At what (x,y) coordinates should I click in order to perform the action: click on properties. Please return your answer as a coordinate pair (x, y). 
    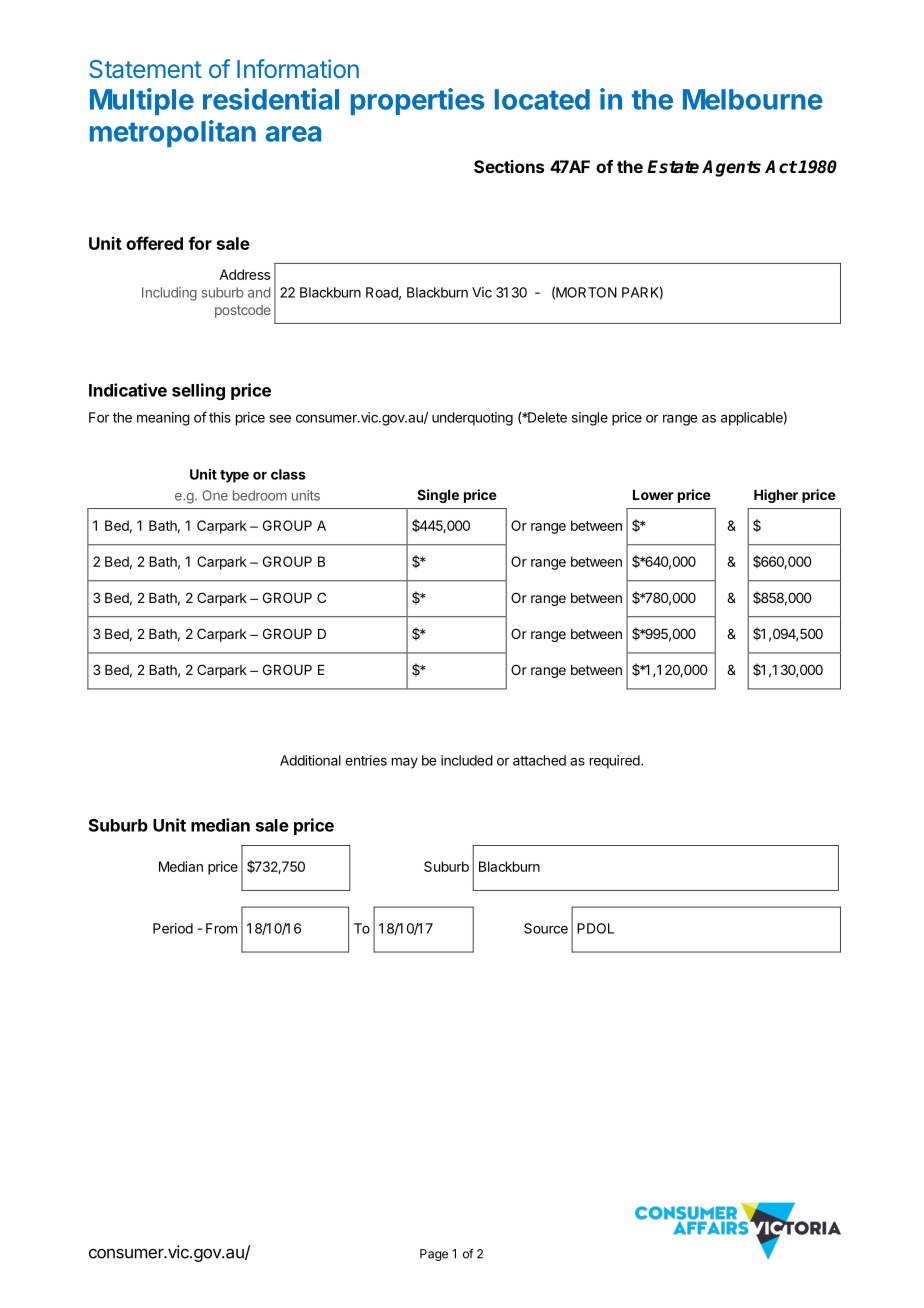
    Looking at the image, I should click on (418, 101).
